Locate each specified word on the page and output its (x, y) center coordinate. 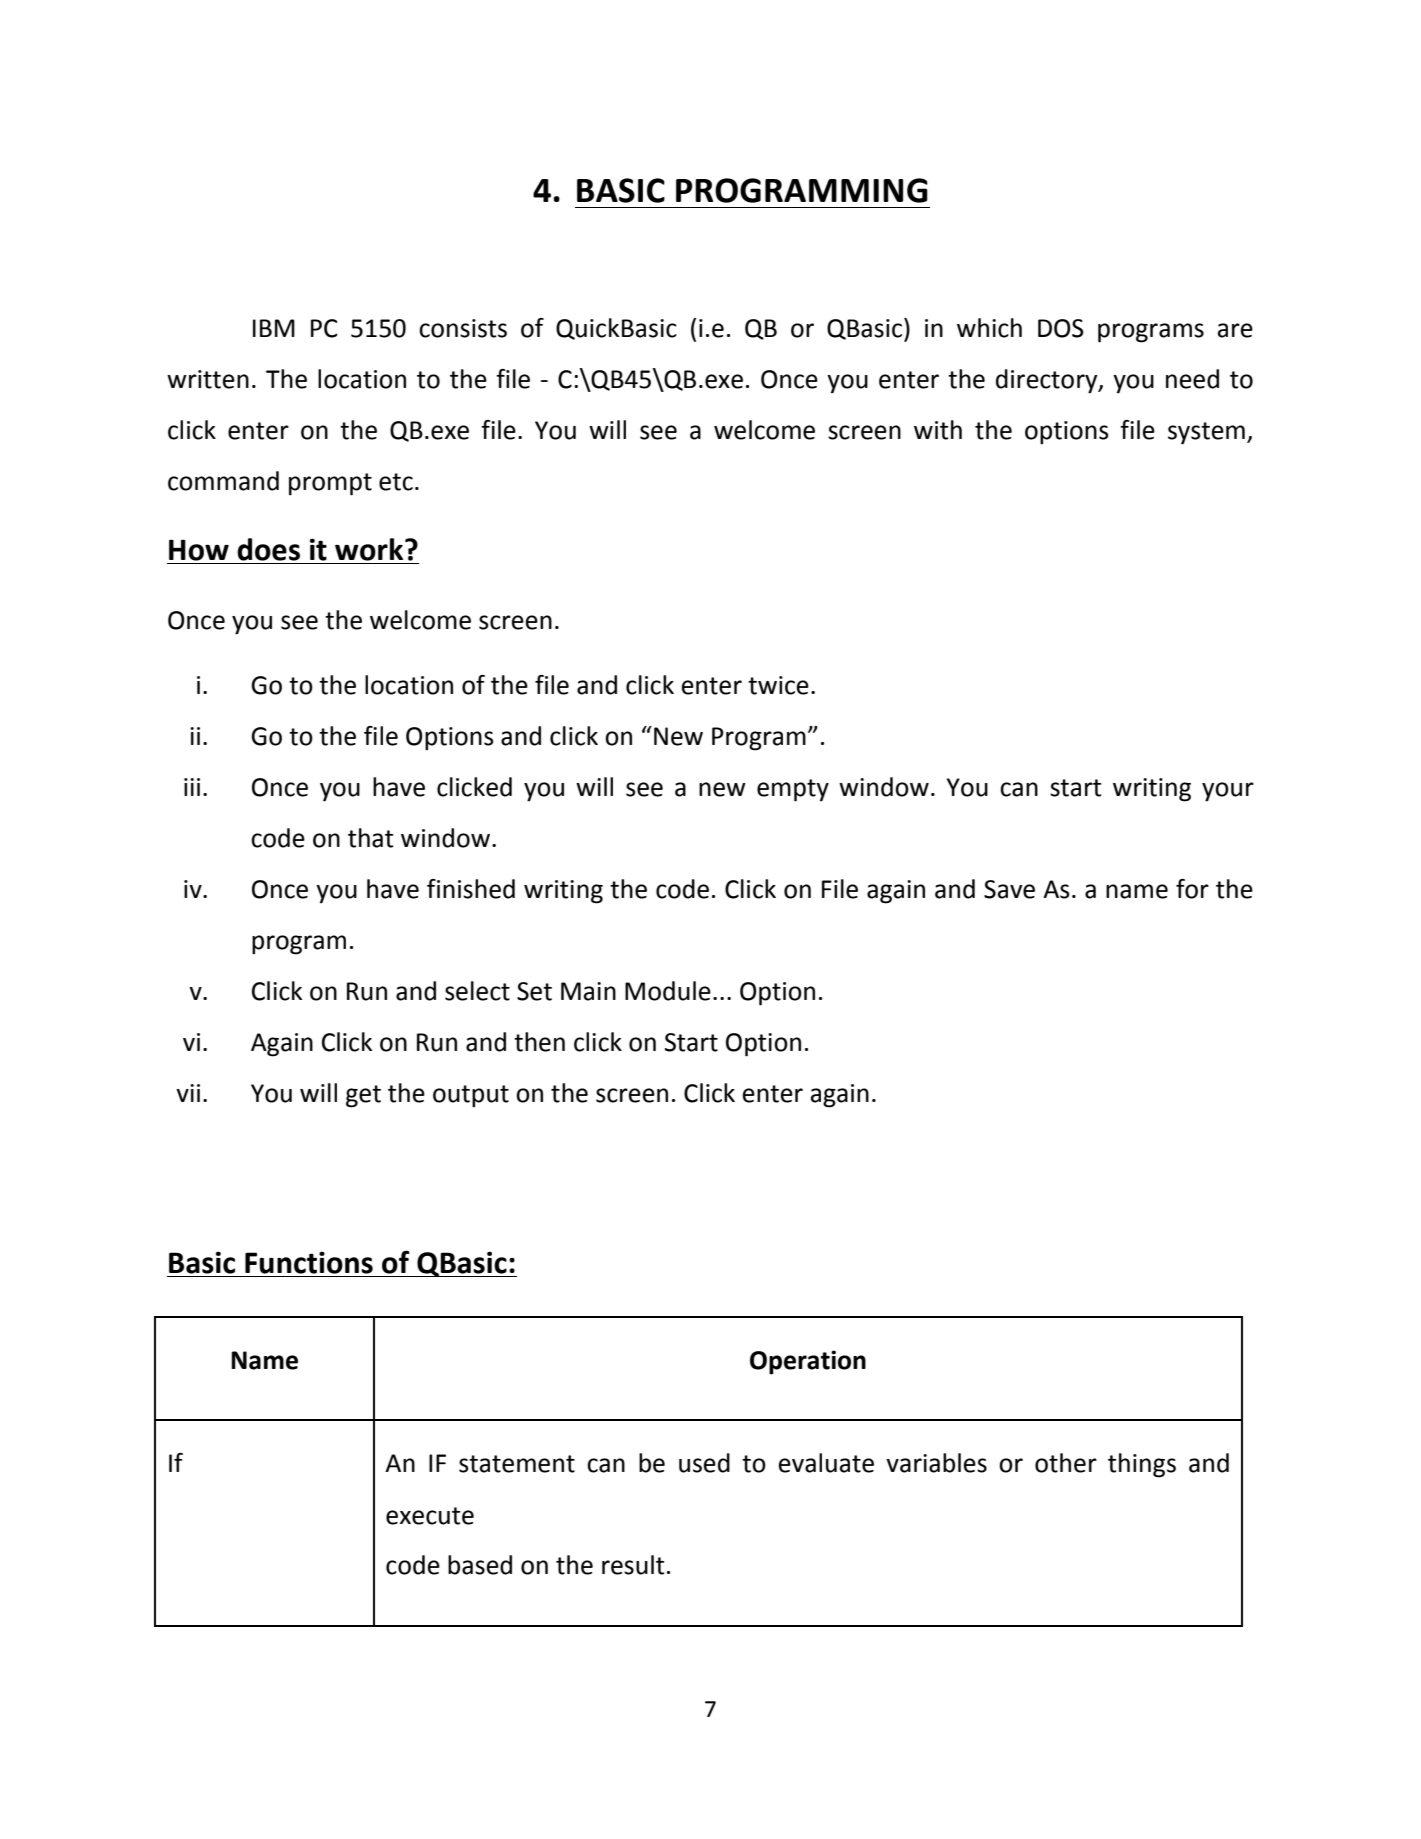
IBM (274, 328)
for (1192, 889)
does (268, 549)
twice (778, 685)
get (363, 1096)
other (1066, 1463)
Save (1009, 889)
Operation (808, 1362)
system (1206, 433)
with (938, 430)
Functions (309, 1263)
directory (1048, 381)
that (371, 838)
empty (793, 790)
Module (668, 991)
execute (430, 1516)
